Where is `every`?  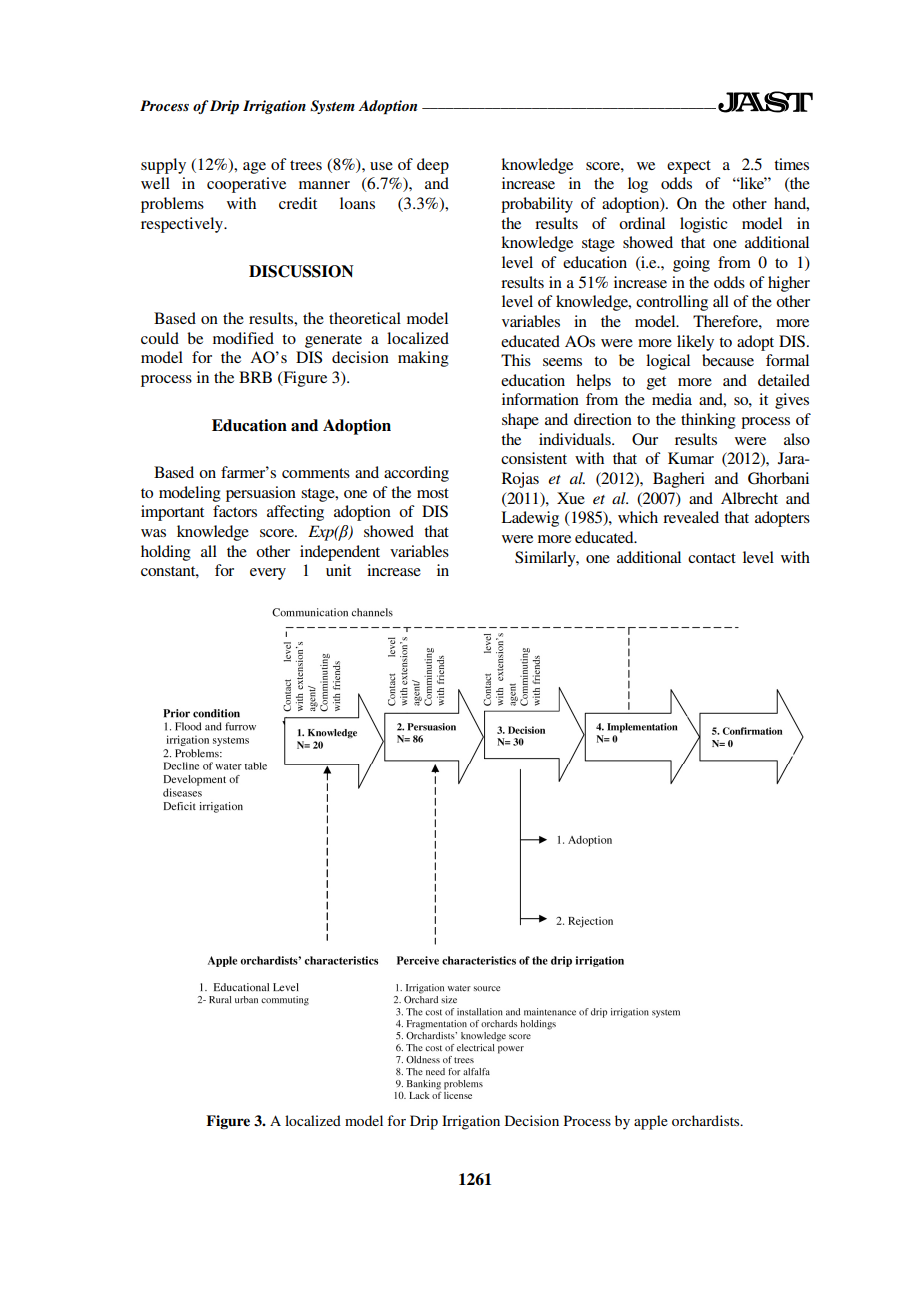
every is located at coordinates (268, 574).
